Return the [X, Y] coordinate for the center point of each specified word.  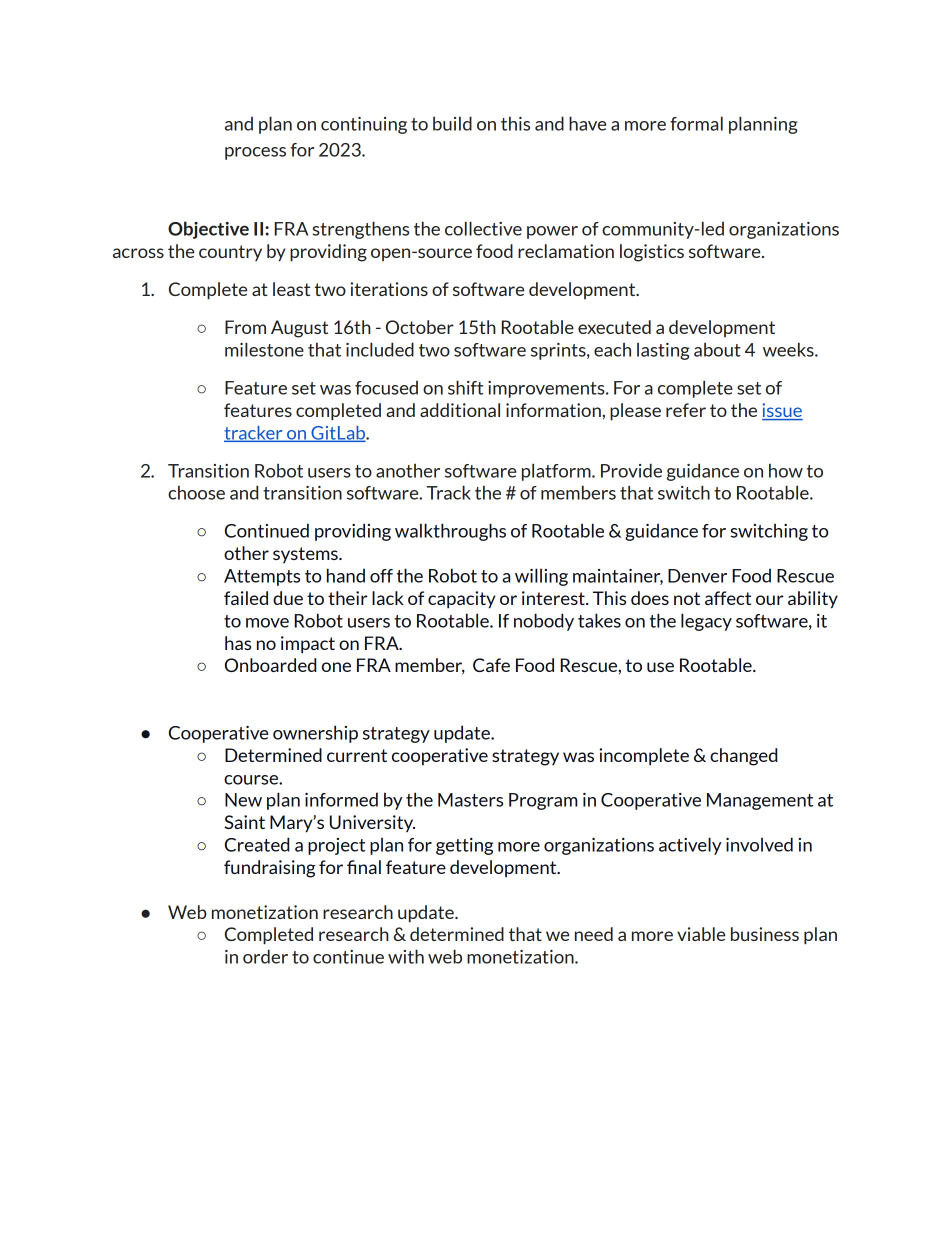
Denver [697, 576]
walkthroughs [450, 532]
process [255, 153]
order [265, 956]
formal [696, 123]
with [406, 956]
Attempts [262, 577]
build [452, 123]
